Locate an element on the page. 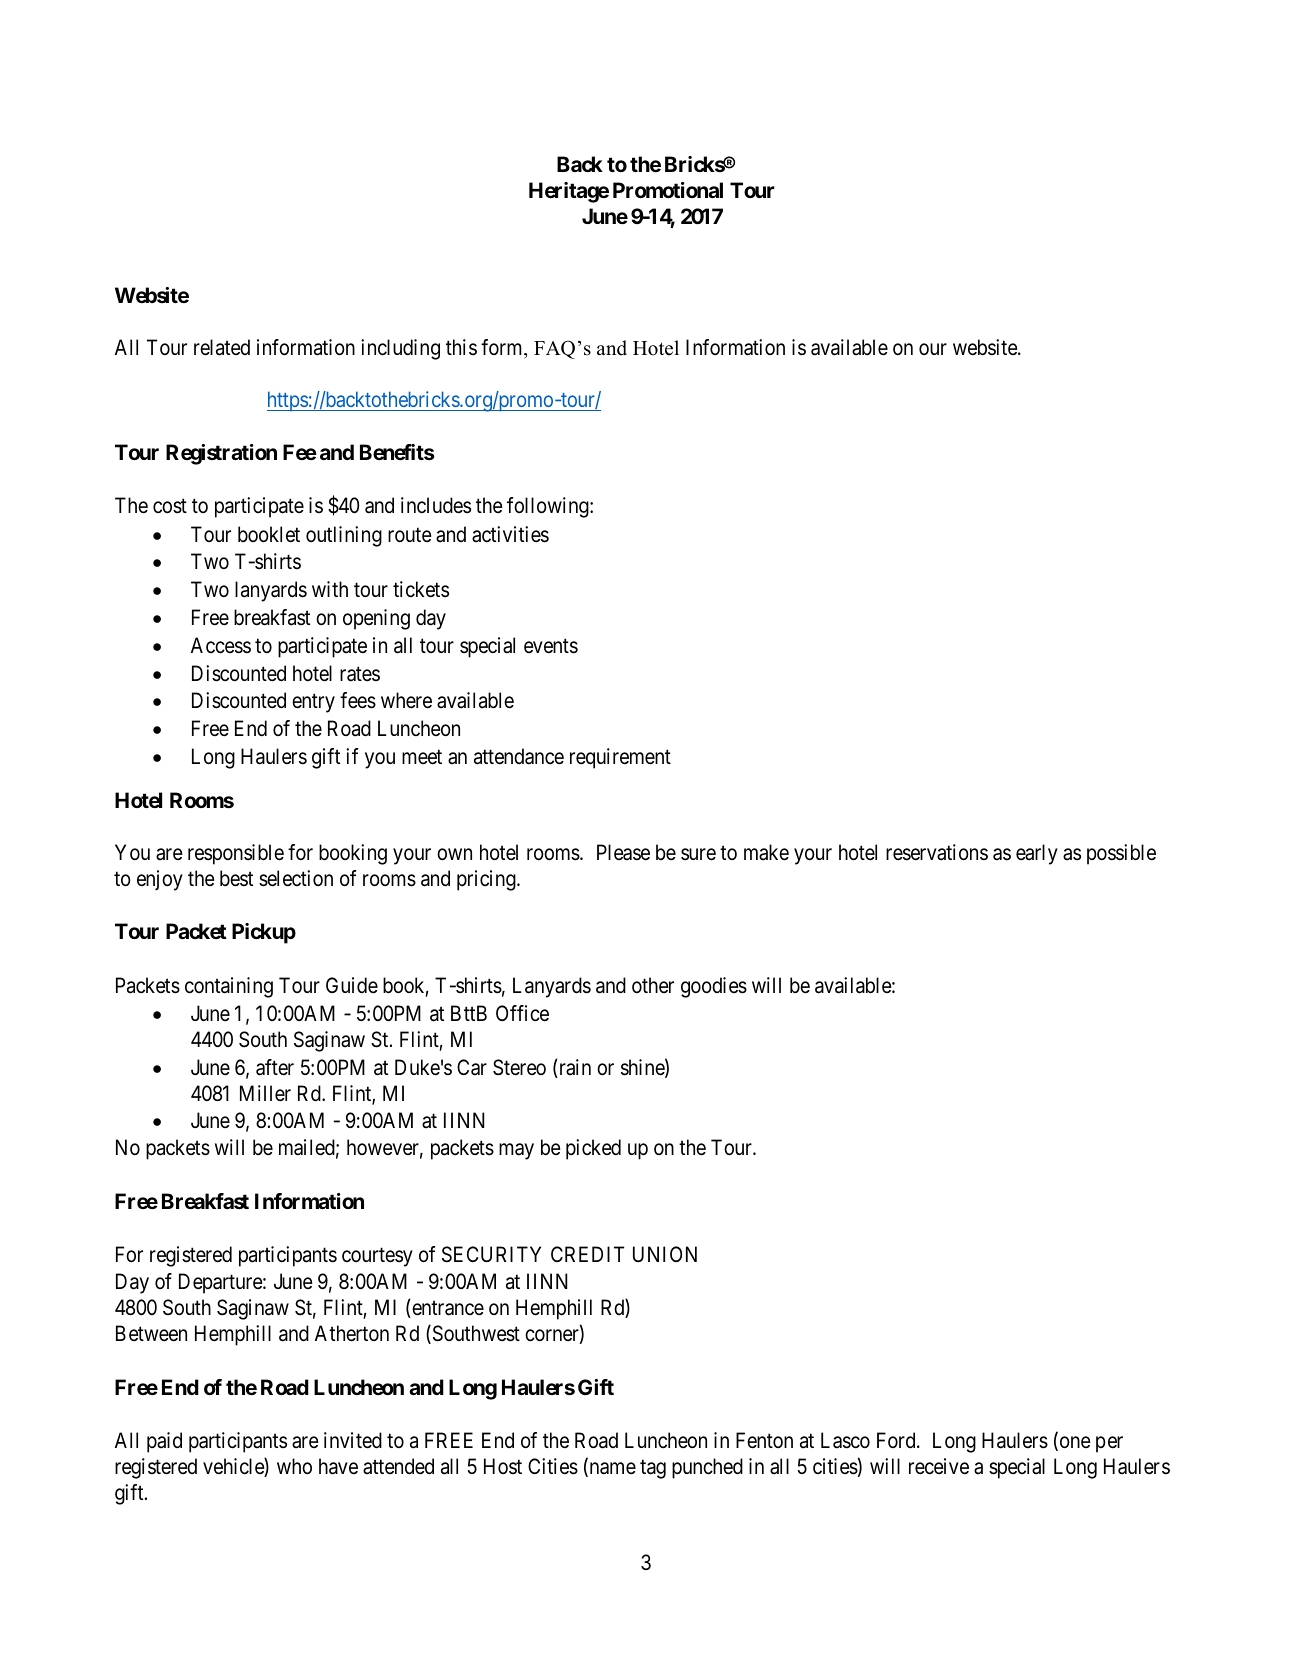  Access is located at coordinates (221, 645).
